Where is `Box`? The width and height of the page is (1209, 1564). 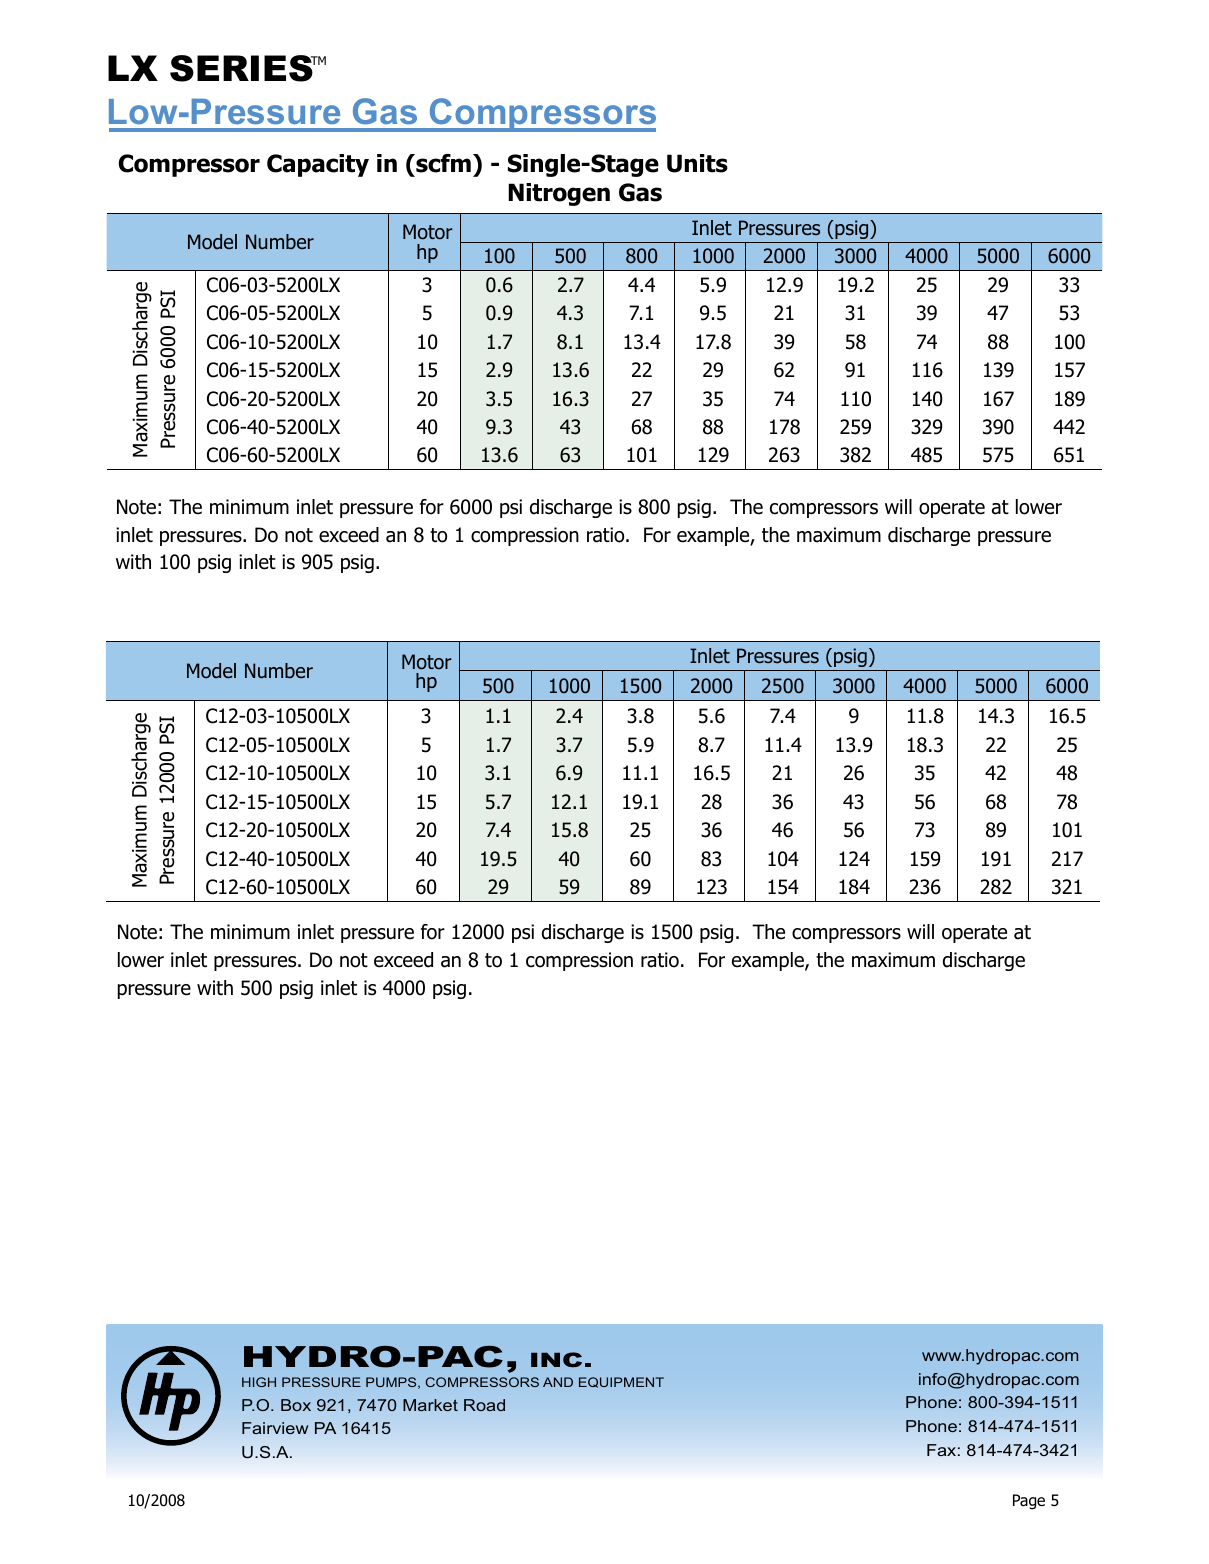 Box is located at coordinates (296, 1405).
